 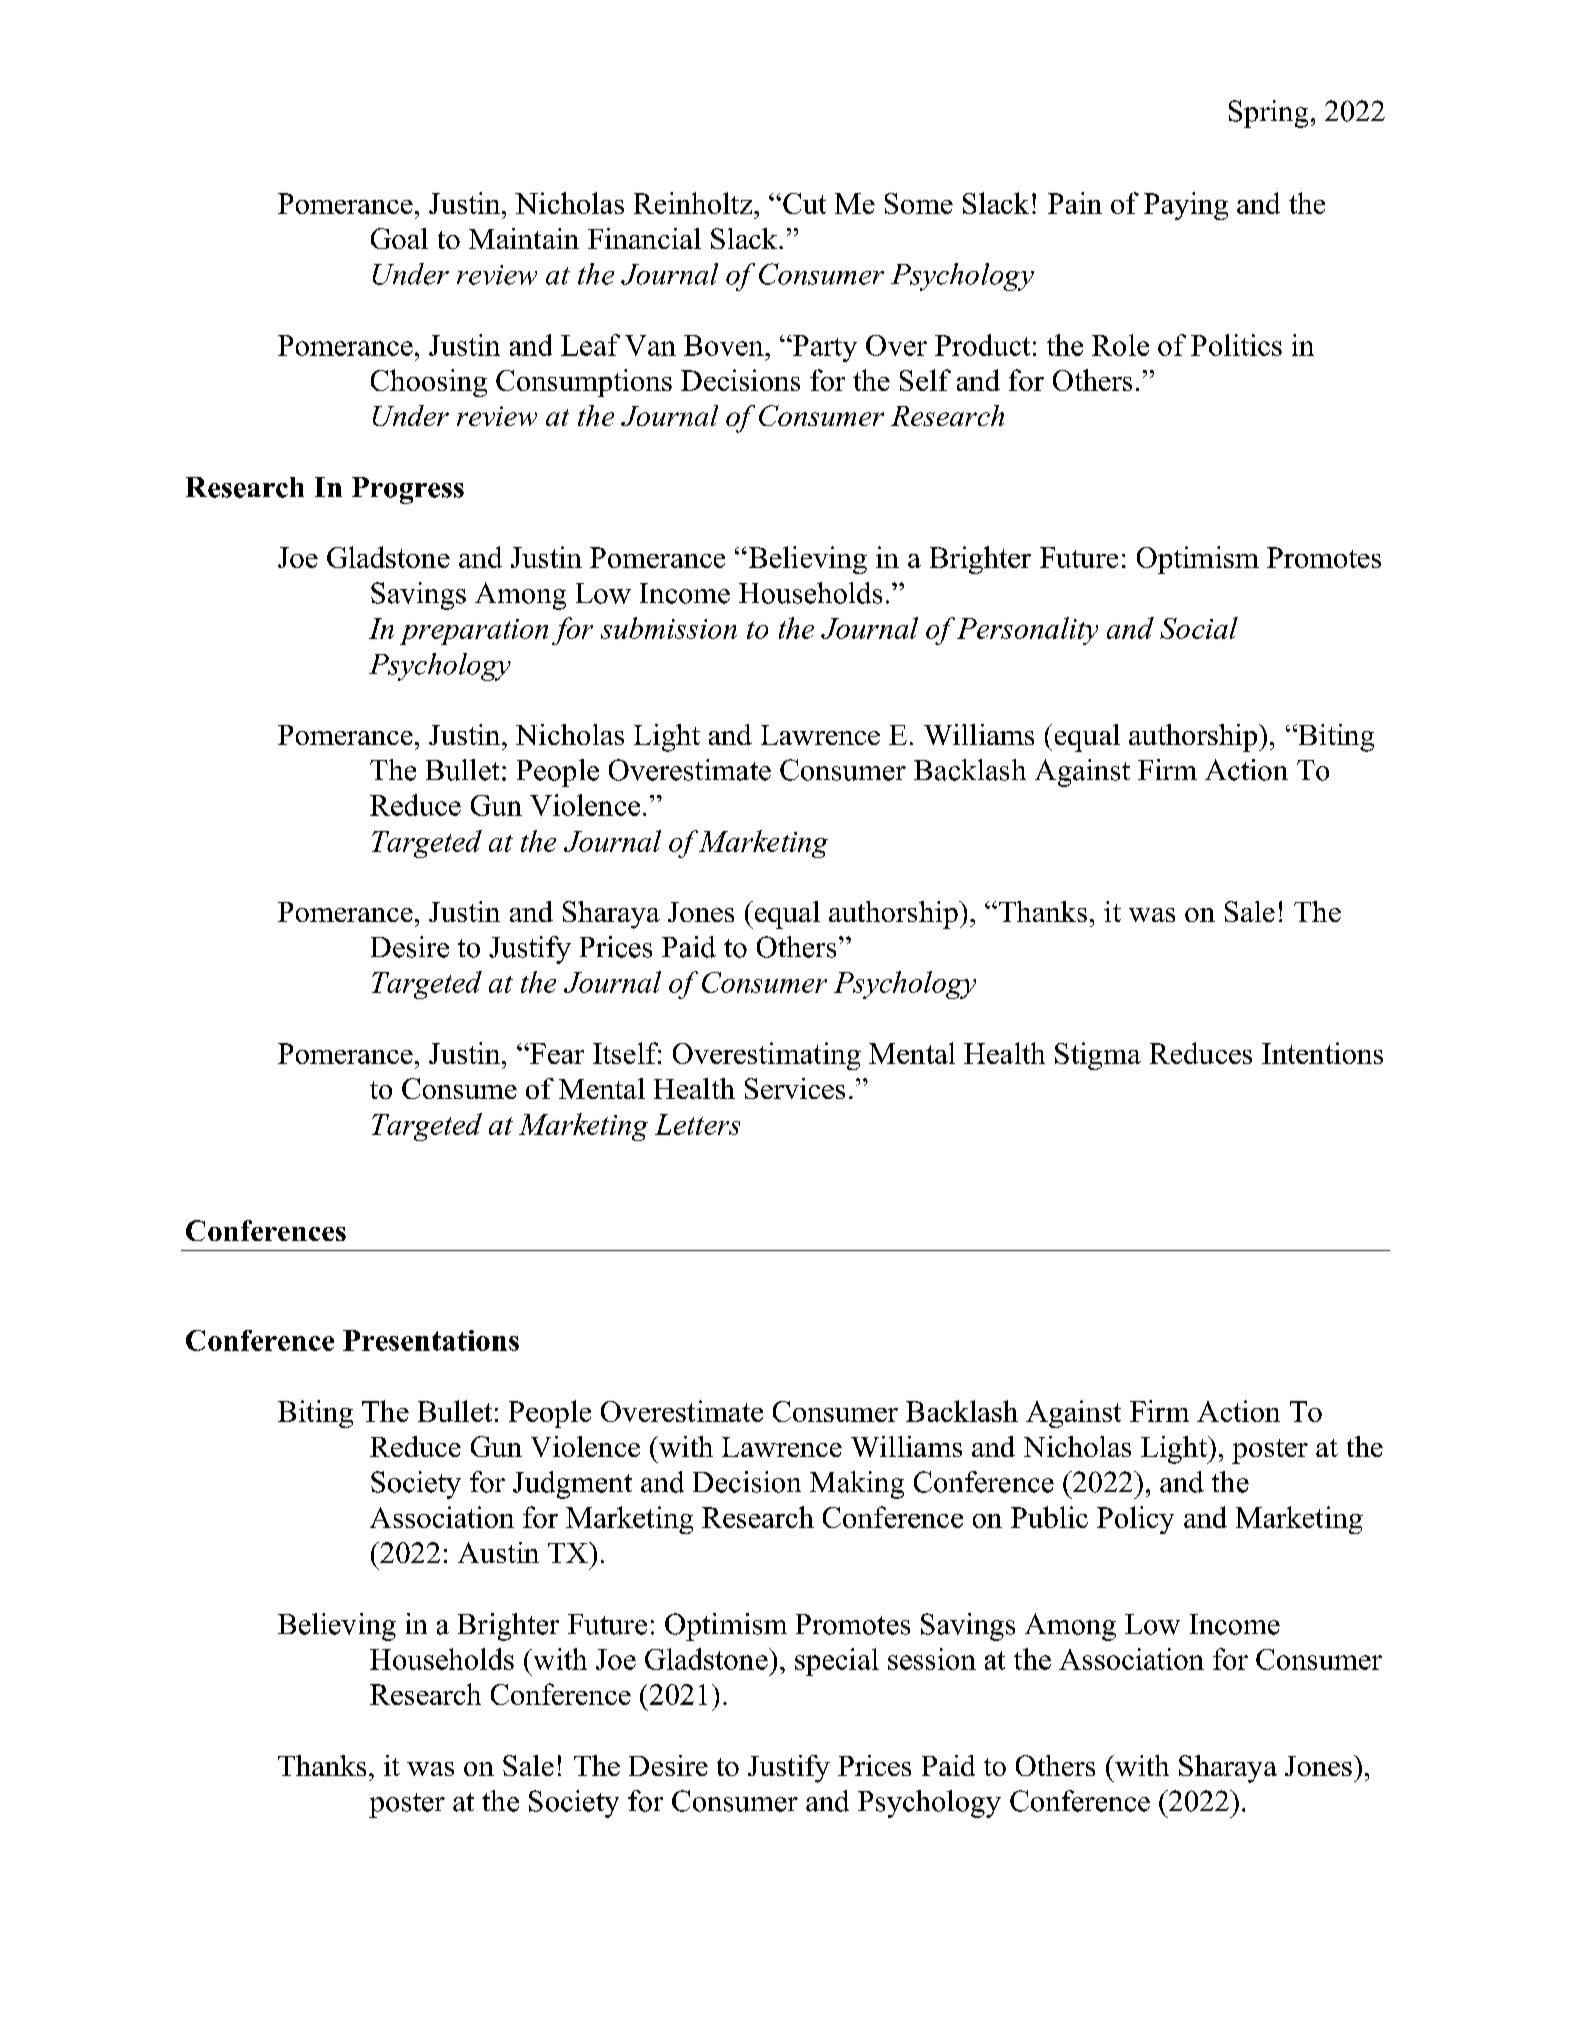 What do you see at coordinates (556, 1053) in the screenshot?
I see `Fear` at bounding box center [556, 1053].
